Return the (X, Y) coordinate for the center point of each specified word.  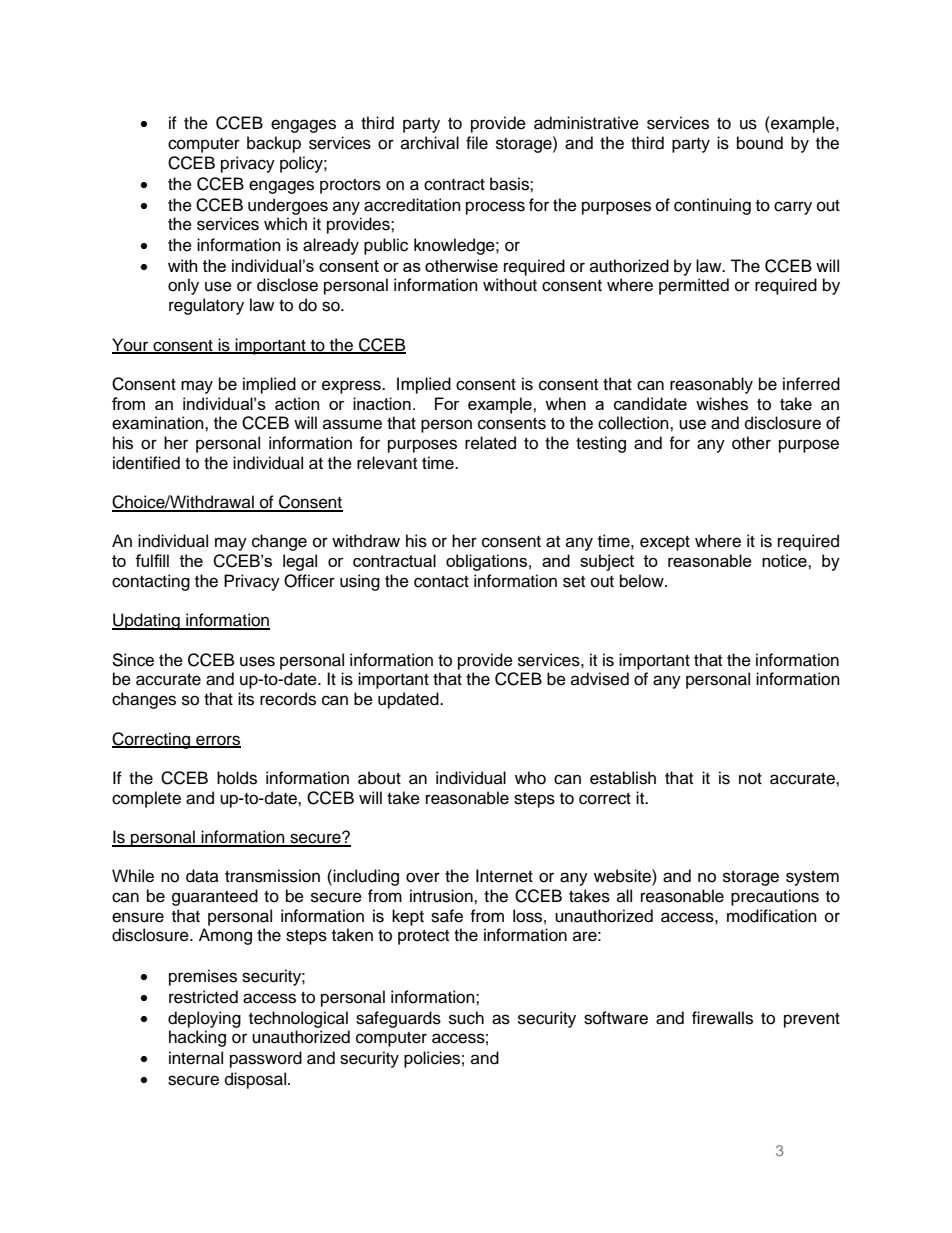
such (466, 1018)
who (530, 778)
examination (159, 423)
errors (217, 741)
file (477, 143)
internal (196, 1058)
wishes (722, 404)
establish (623, 778)
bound (760, 143)
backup (274, 144)
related (490, 443)
